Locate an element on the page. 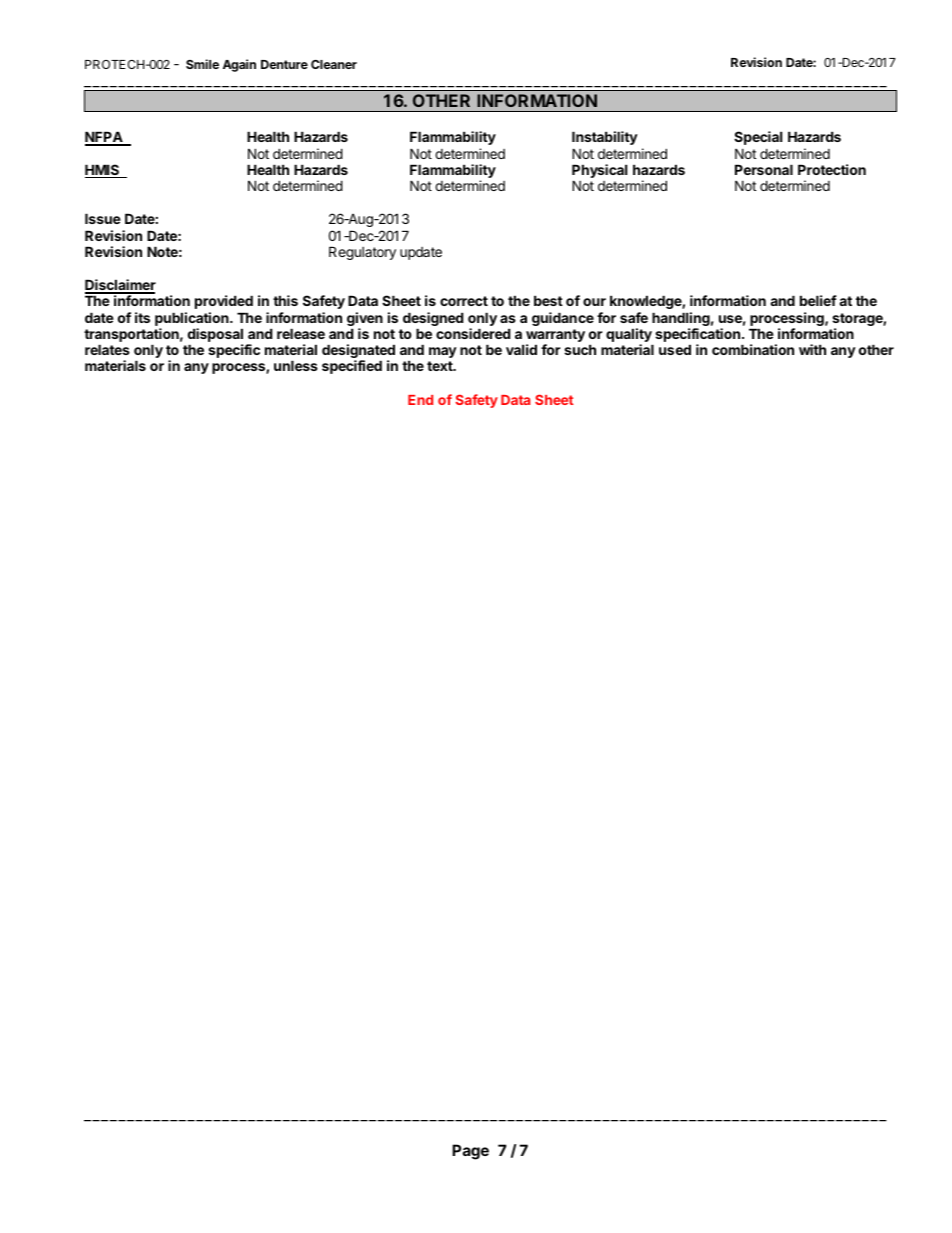 The image size is (952, 1233). Cleaner is located at coordinates (334, 64).
